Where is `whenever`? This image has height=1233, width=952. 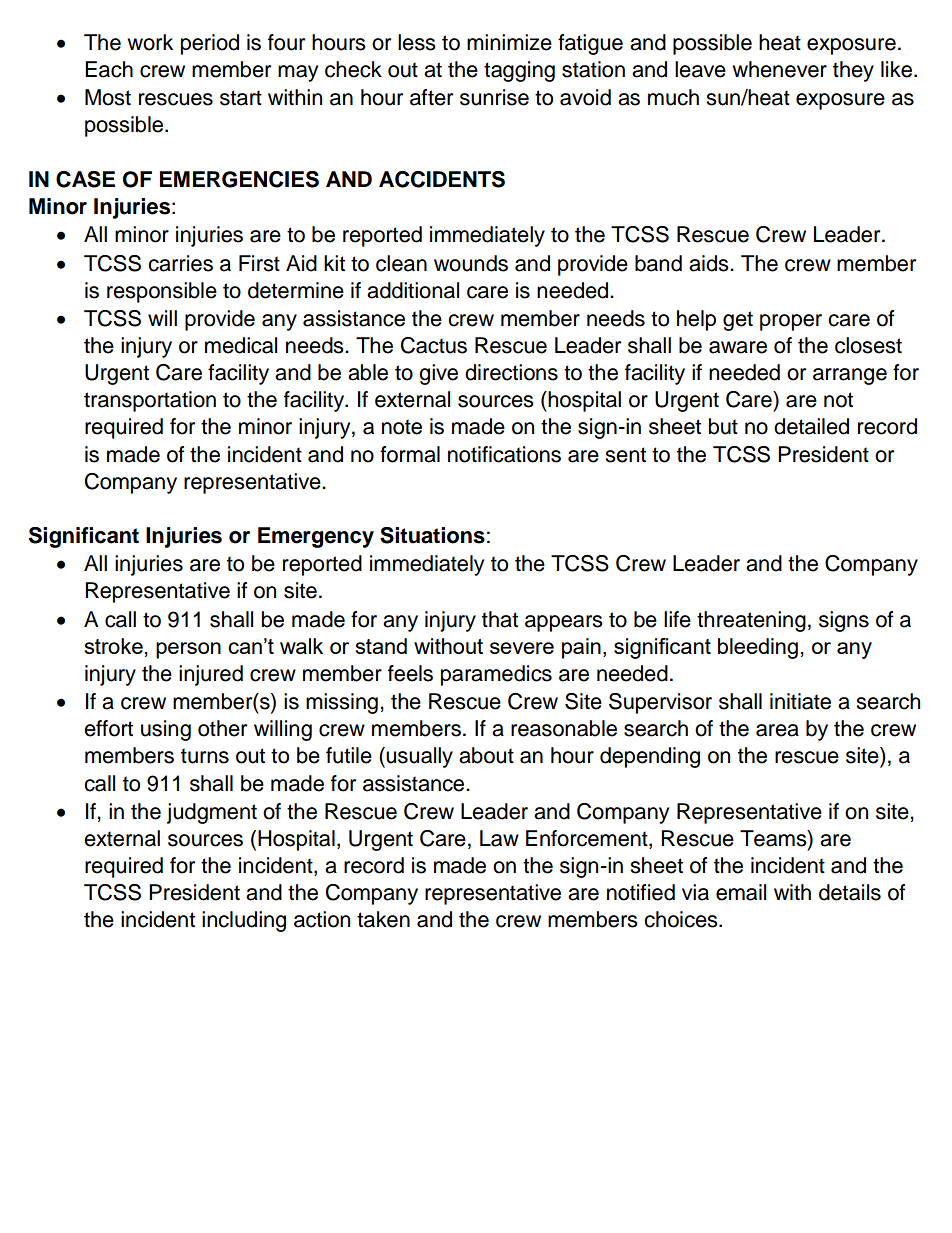
whenever is located at coordinates (779, 69).
